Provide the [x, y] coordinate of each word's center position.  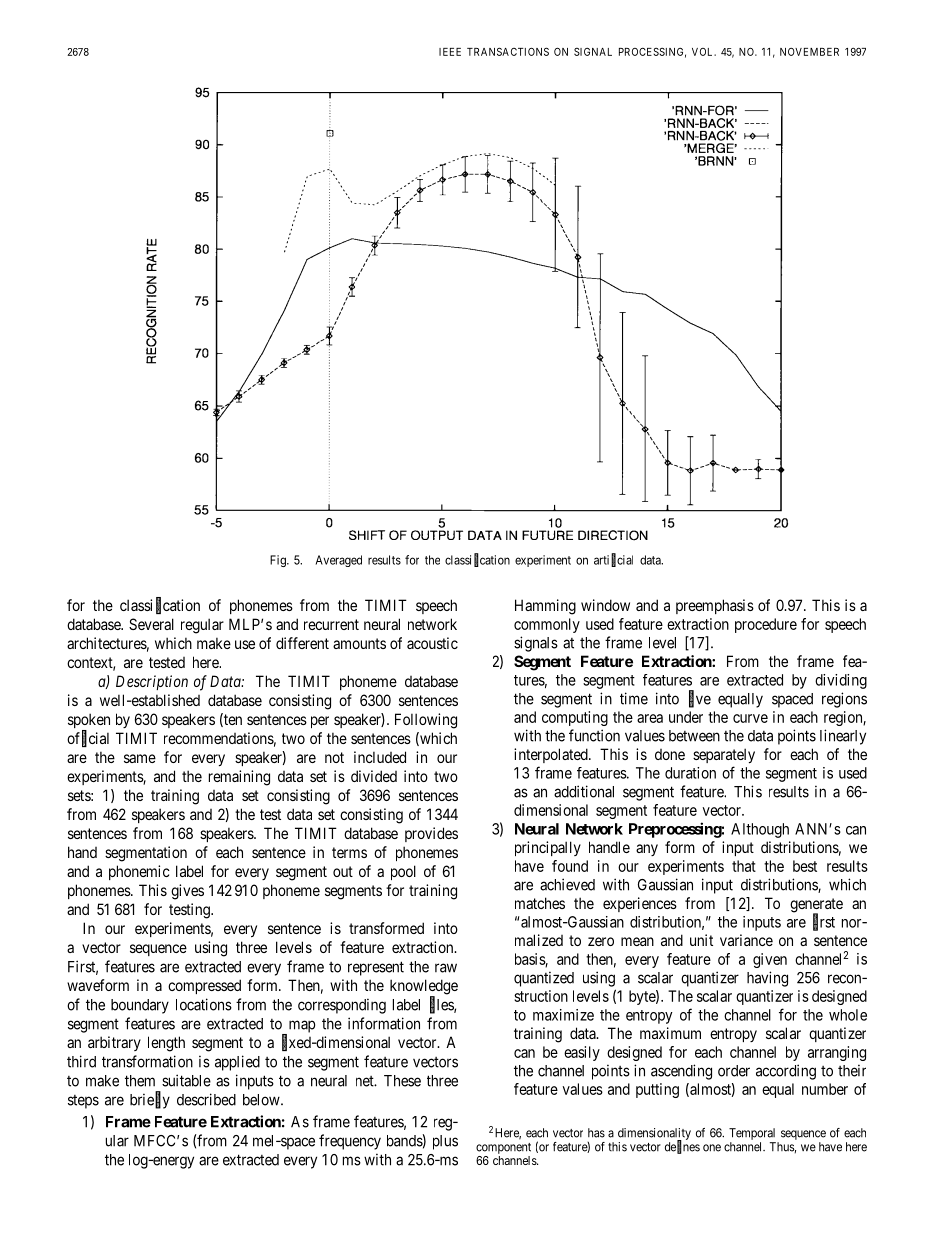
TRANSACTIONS [508, 51]
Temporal [752, 1134]
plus [445, 1142]
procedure [766, 625]
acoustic [432, 643]
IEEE [450, 52]
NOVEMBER [809, 52]
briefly [150, 1100]
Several [151, 624]
